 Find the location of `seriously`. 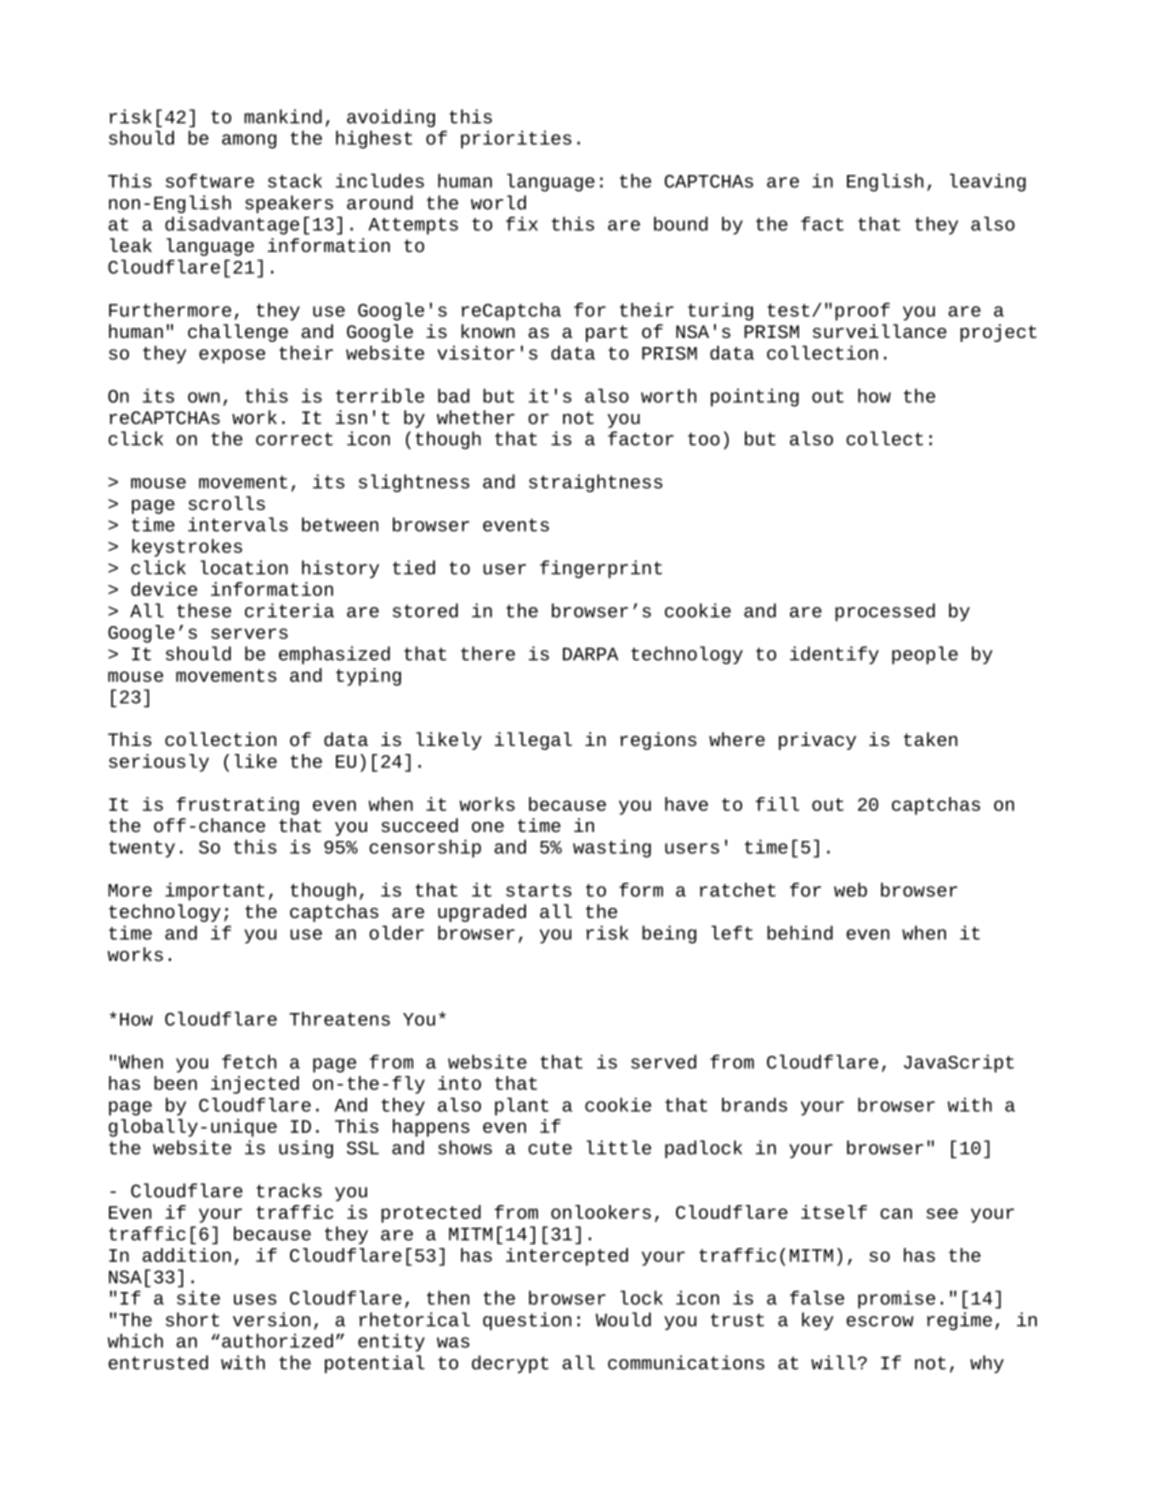

seriously is located at coordinates (159, 763).
